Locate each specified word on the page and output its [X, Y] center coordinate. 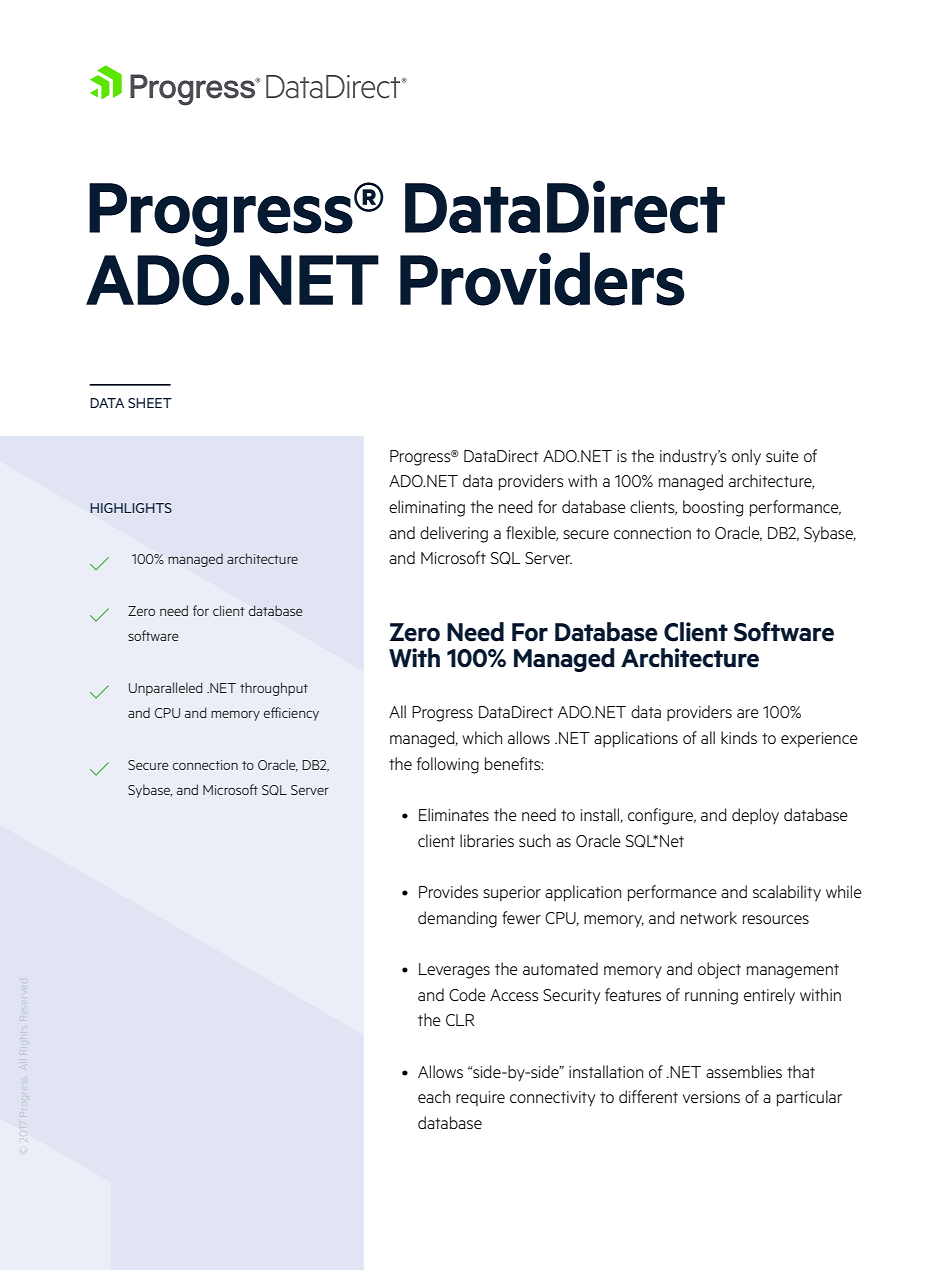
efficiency [291, 714]
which [482, 737]
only [746, 457]
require [480, 1098]
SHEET [150, 403]
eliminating [427, 508]
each [434, 1096]
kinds [739, 737]
